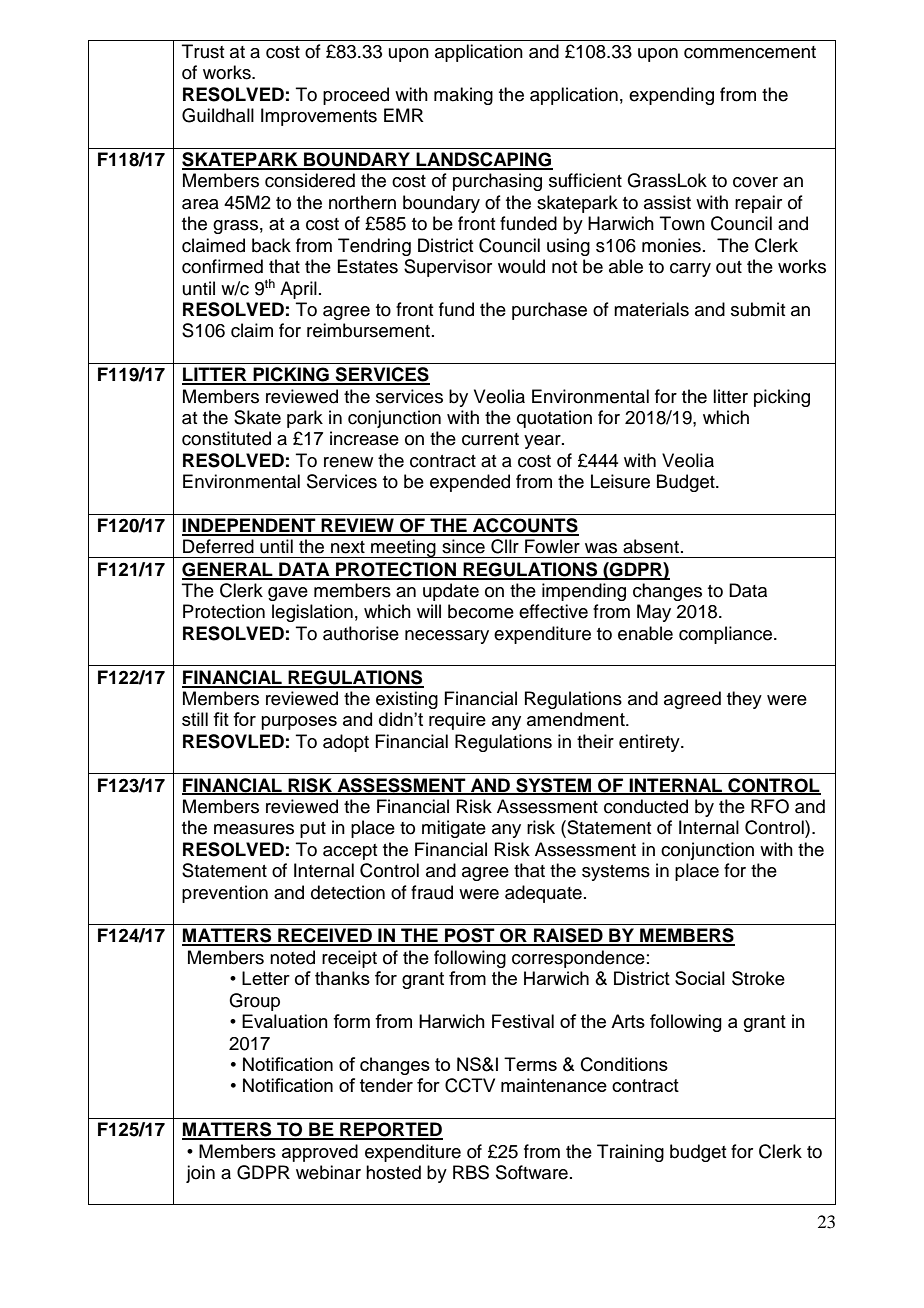  I want to click on become, so click(481, 611).
